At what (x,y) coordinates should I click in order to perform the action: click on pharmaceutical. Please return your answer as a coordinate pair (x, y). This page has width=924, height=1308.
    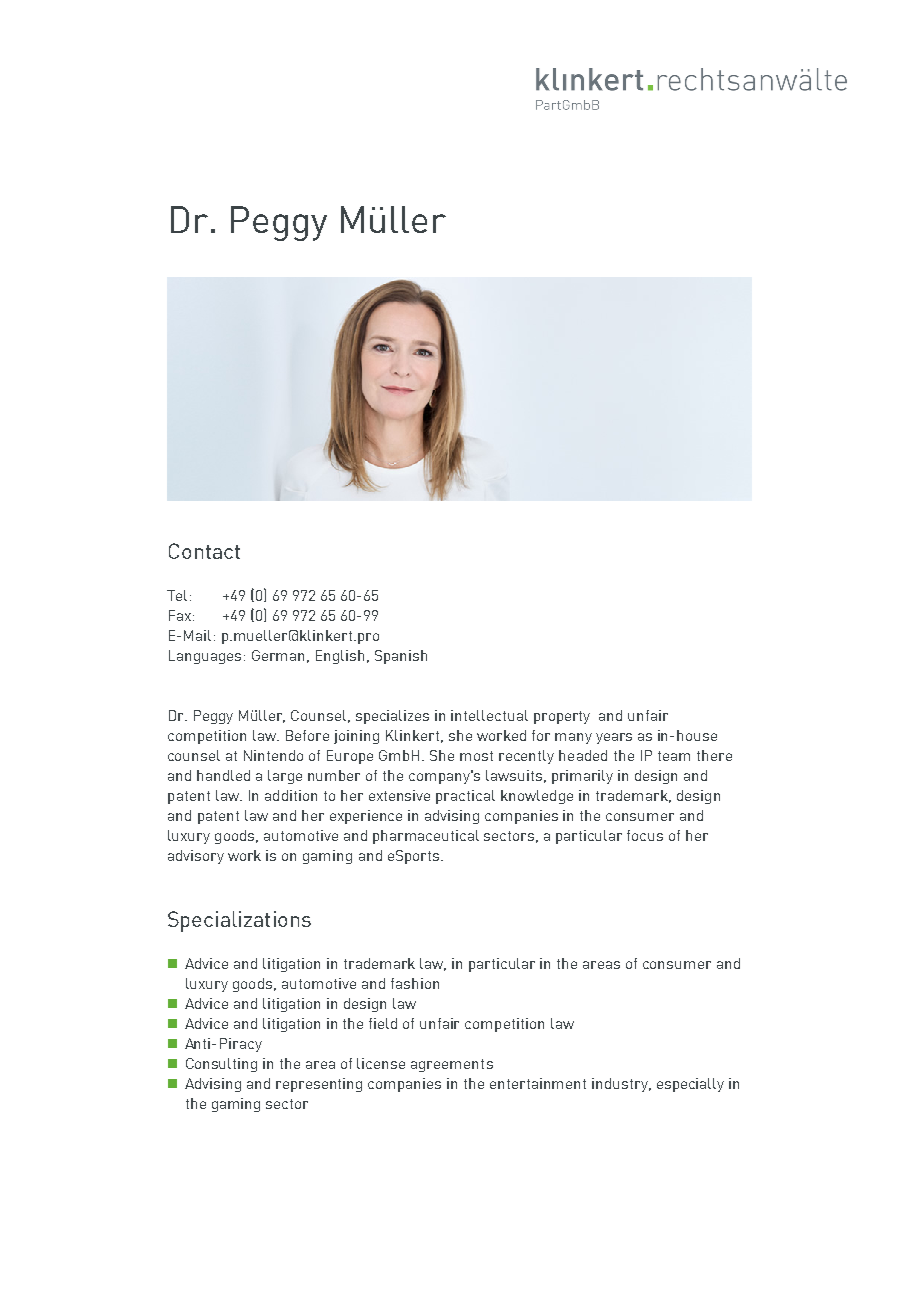
    Looking at the image, I should click on (426, 837).
